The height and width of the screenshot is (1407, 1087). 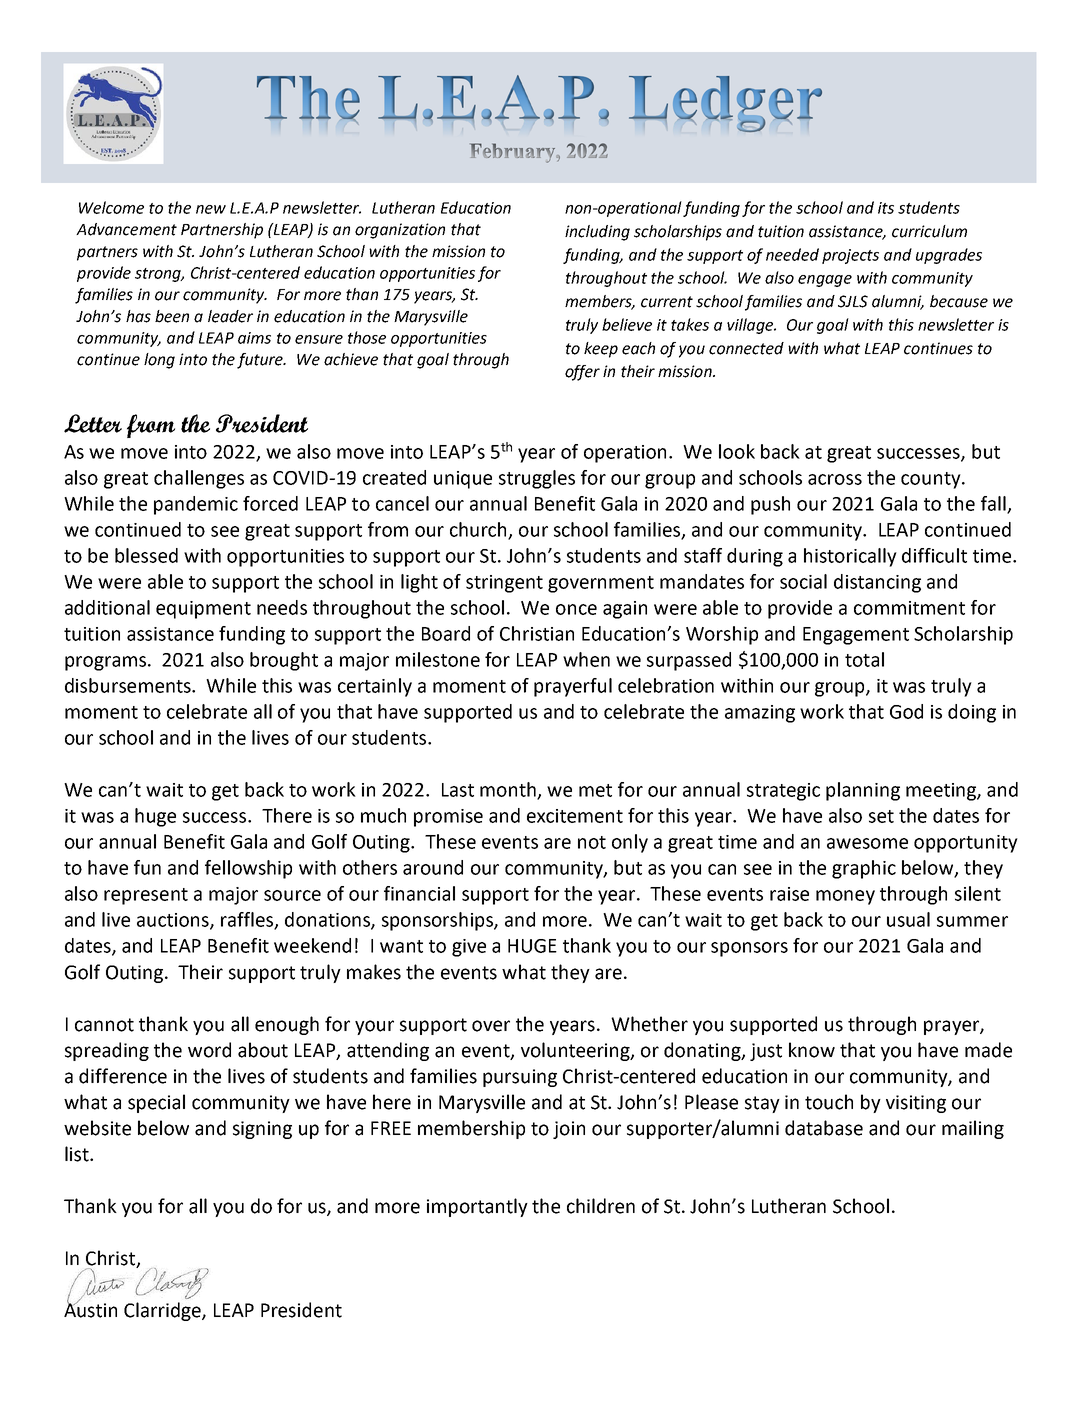 I want to click on projects, so click(x=850, y=256).
